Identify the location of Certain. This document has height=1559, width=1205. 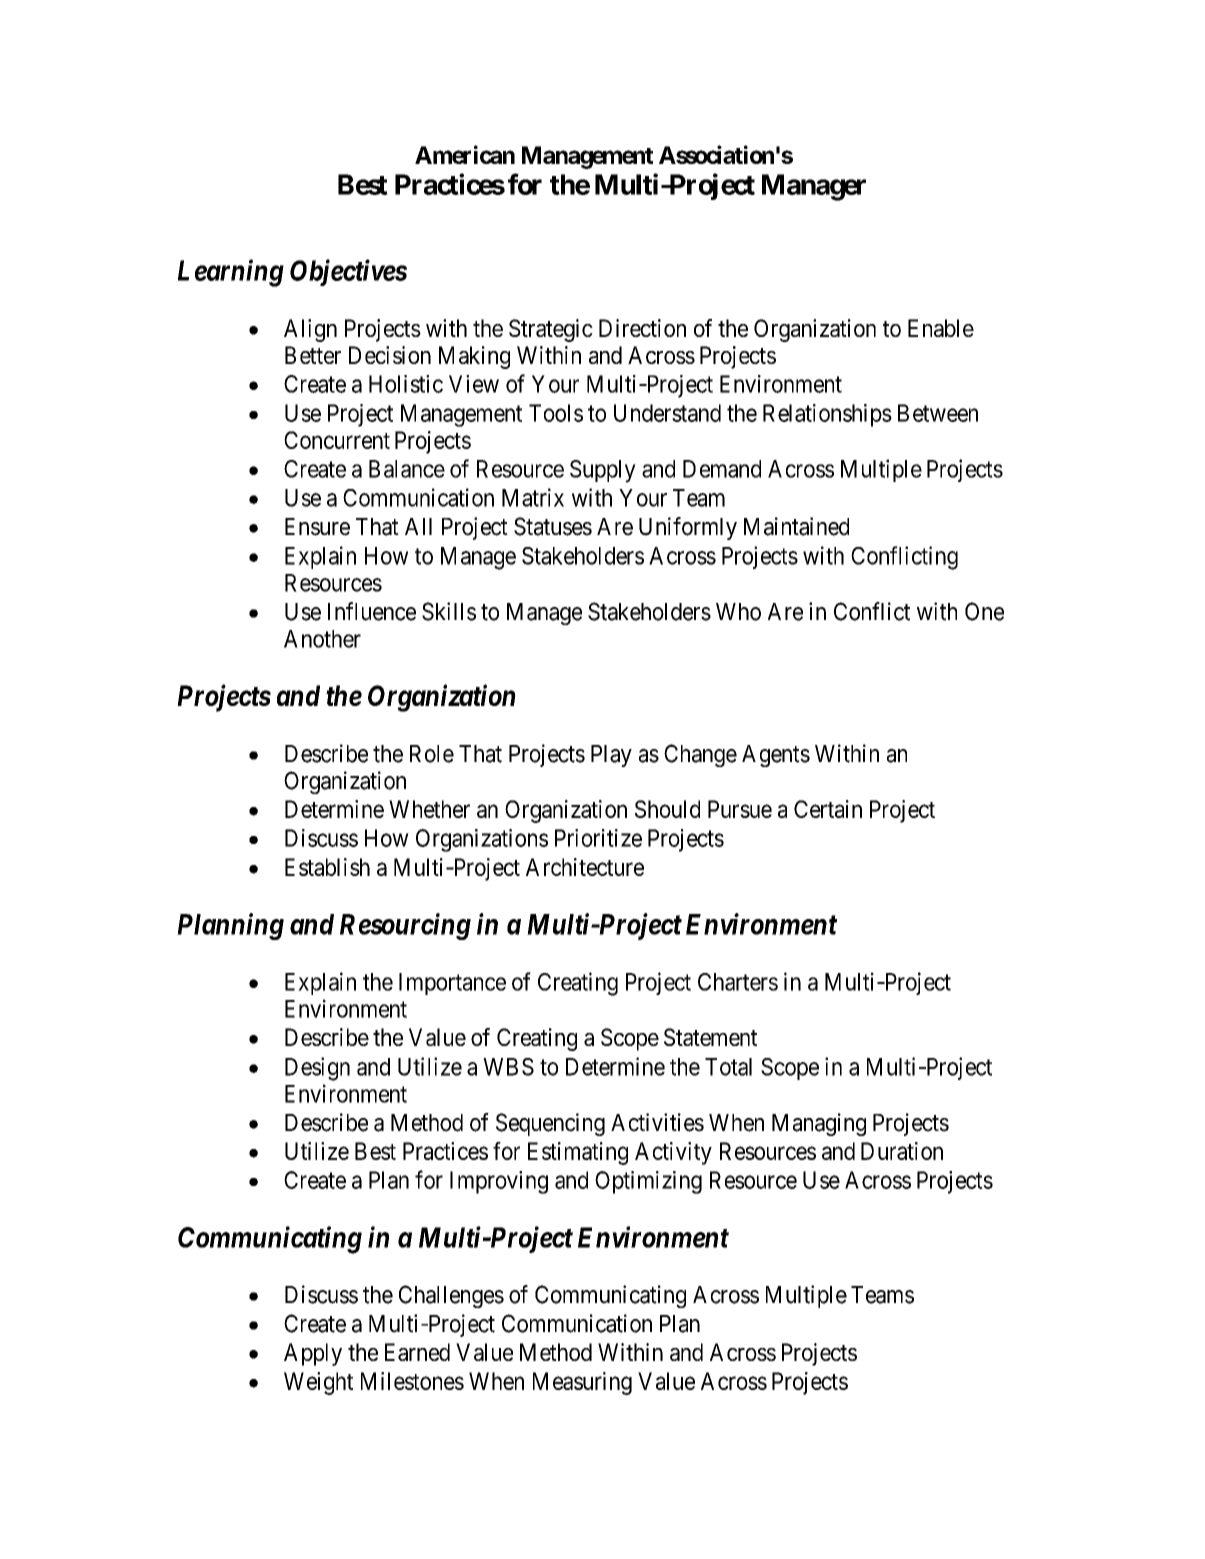
(828, 809).
